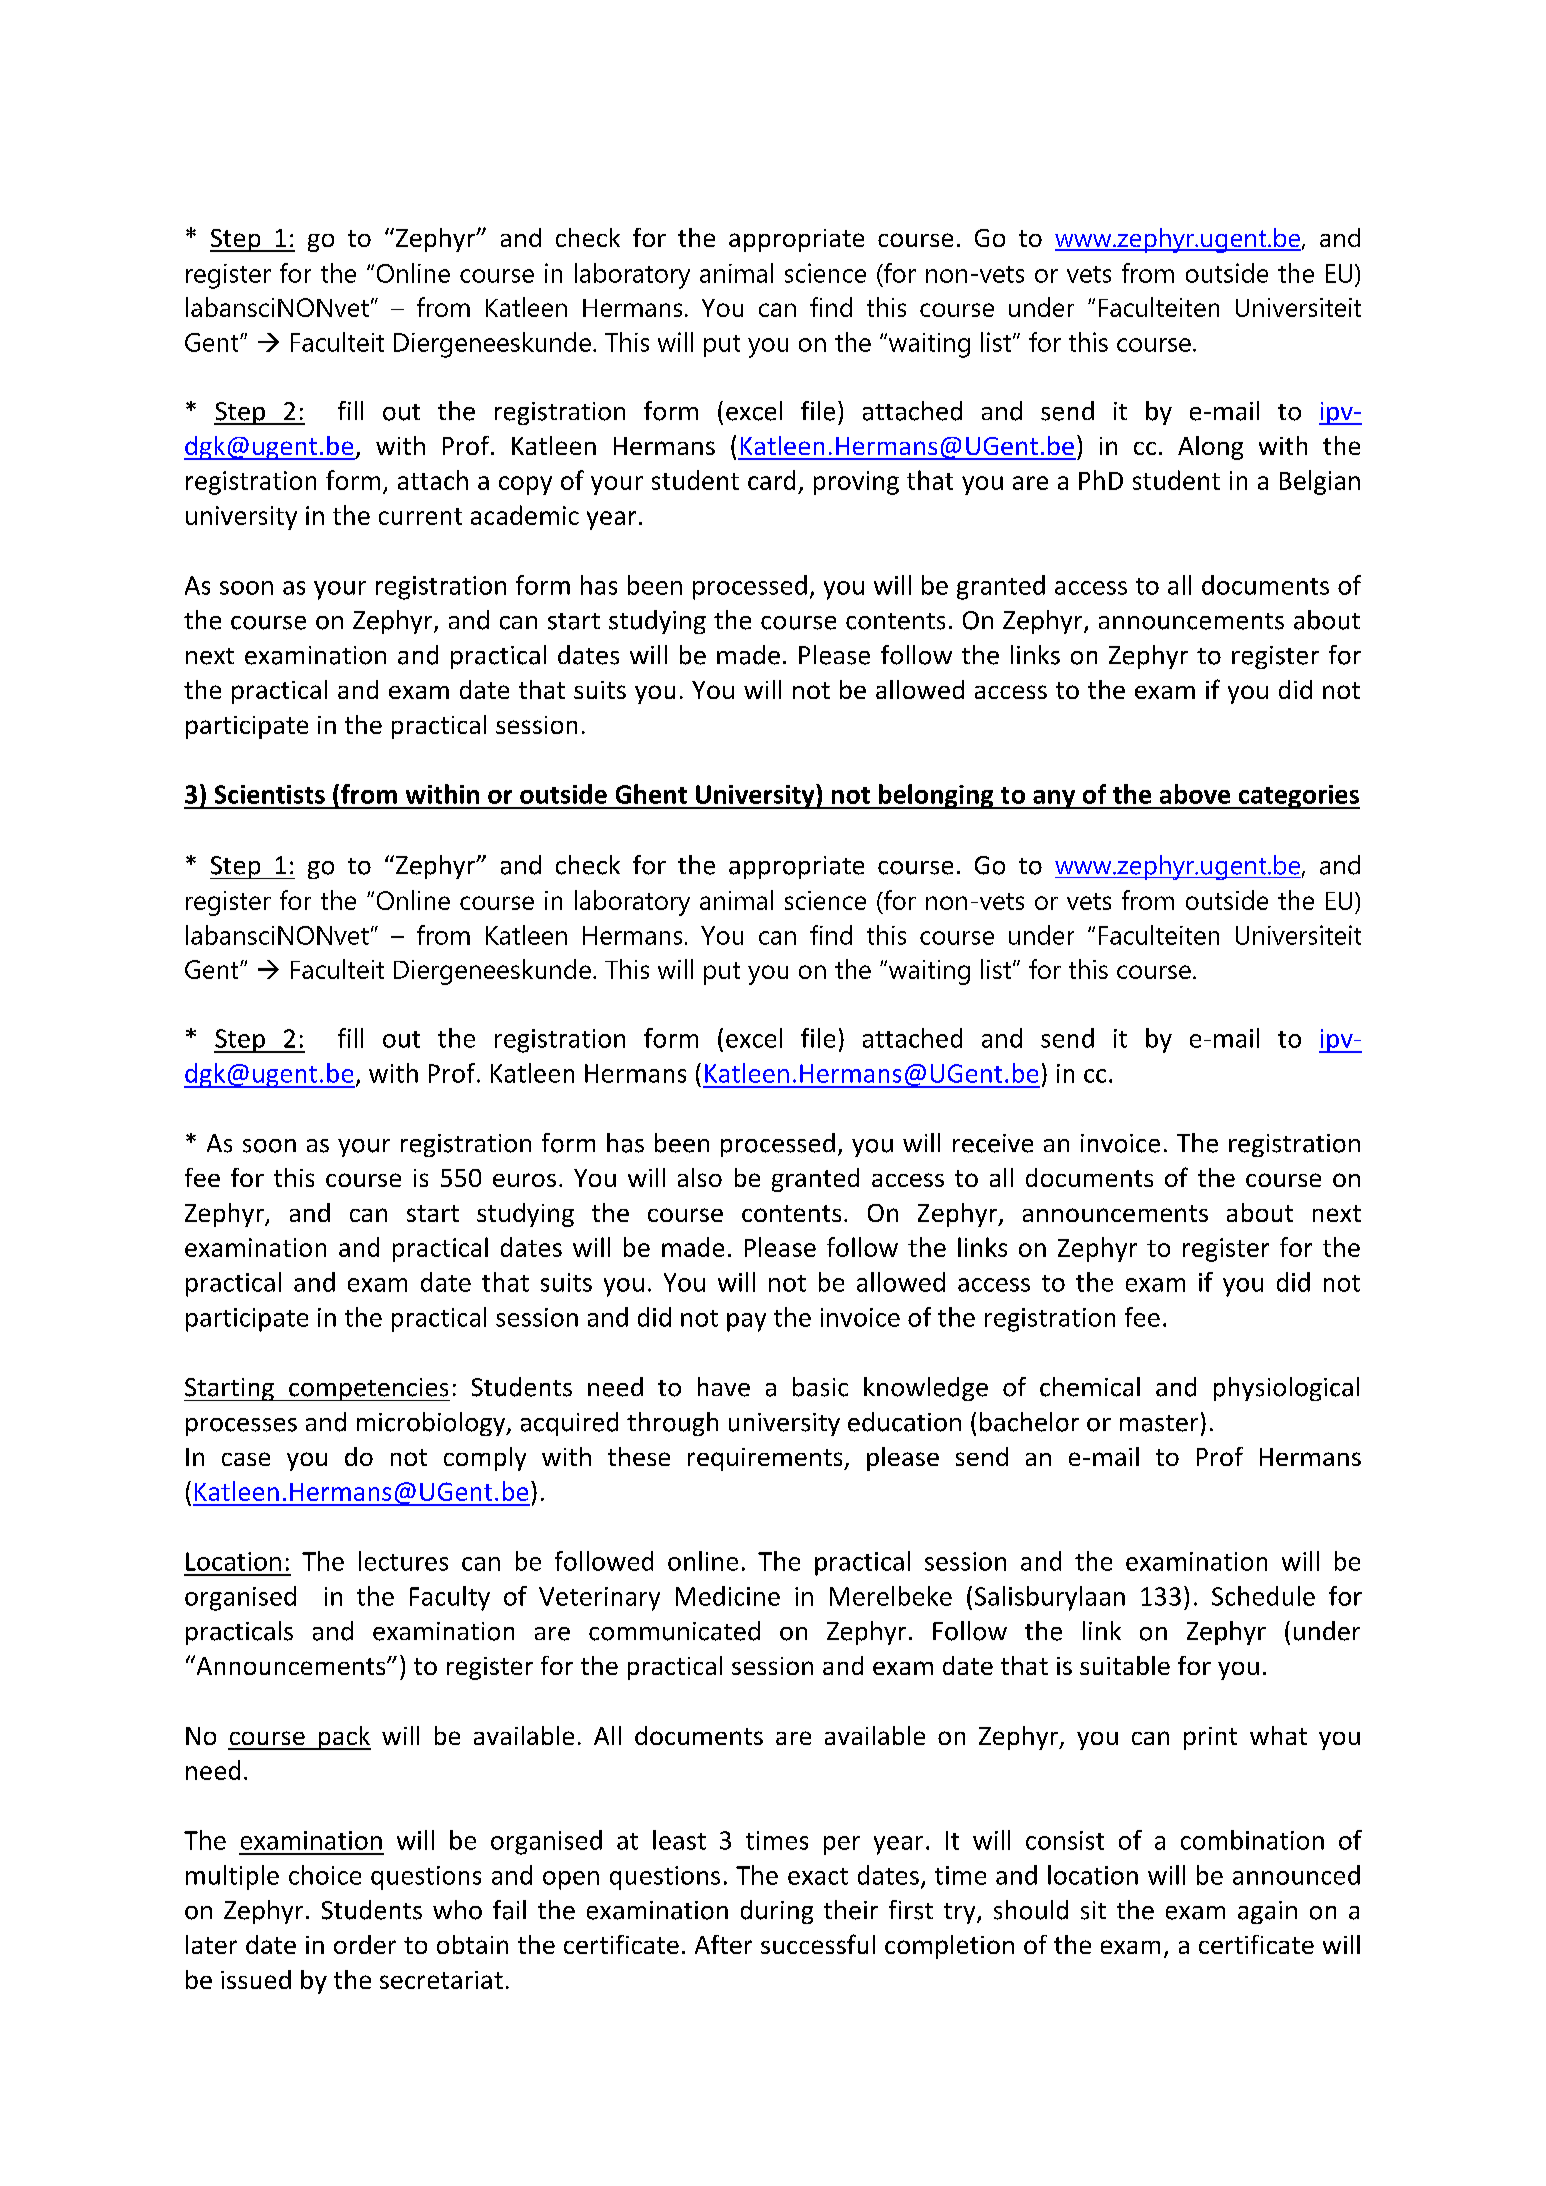 Image resolution: width=1546 pixels, height=2186 pixels. I want to click on Scientists, so click(270, 794).
